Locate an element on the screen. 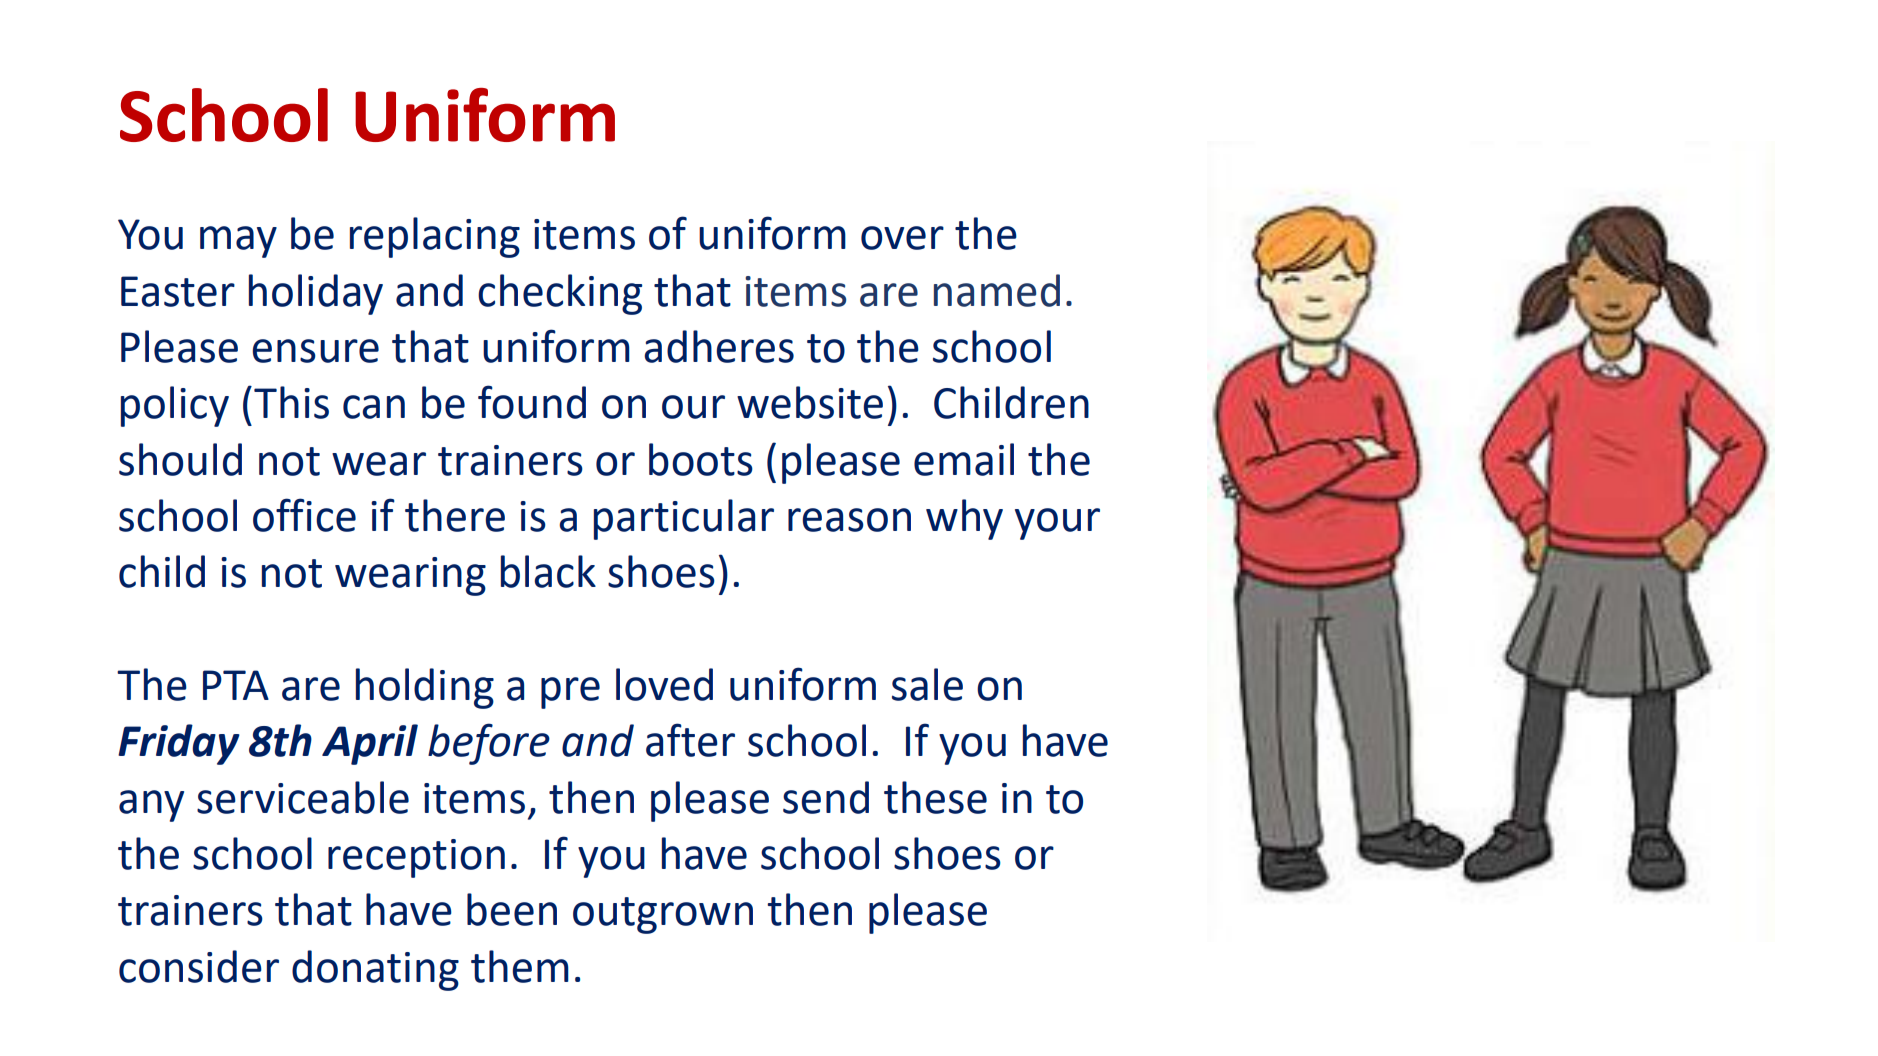  PTA is located at coordinates (236, 685).
